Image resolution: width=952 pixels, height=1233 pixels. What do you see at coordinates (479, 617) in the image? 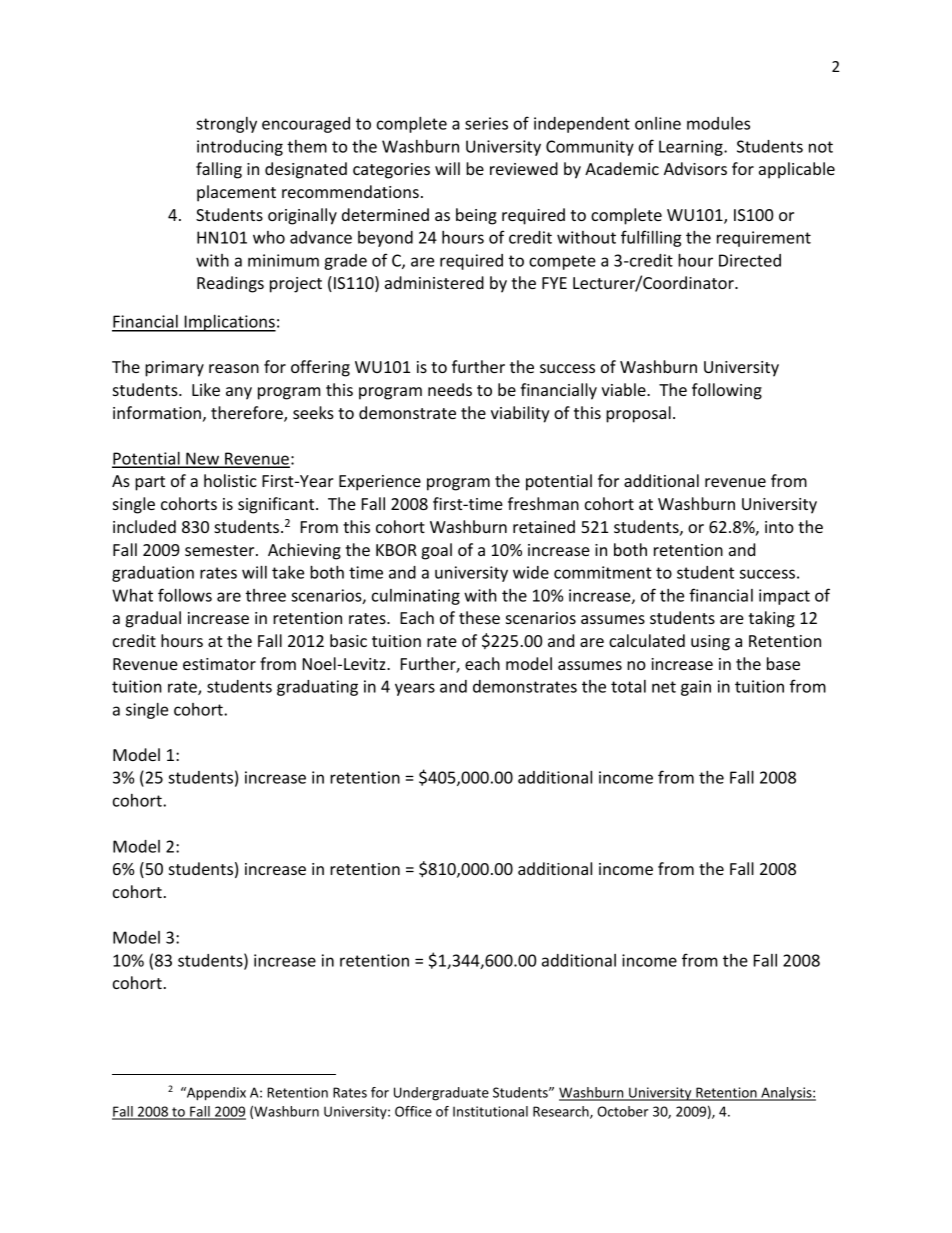
I see `these` at bounding box center [479, 617].
